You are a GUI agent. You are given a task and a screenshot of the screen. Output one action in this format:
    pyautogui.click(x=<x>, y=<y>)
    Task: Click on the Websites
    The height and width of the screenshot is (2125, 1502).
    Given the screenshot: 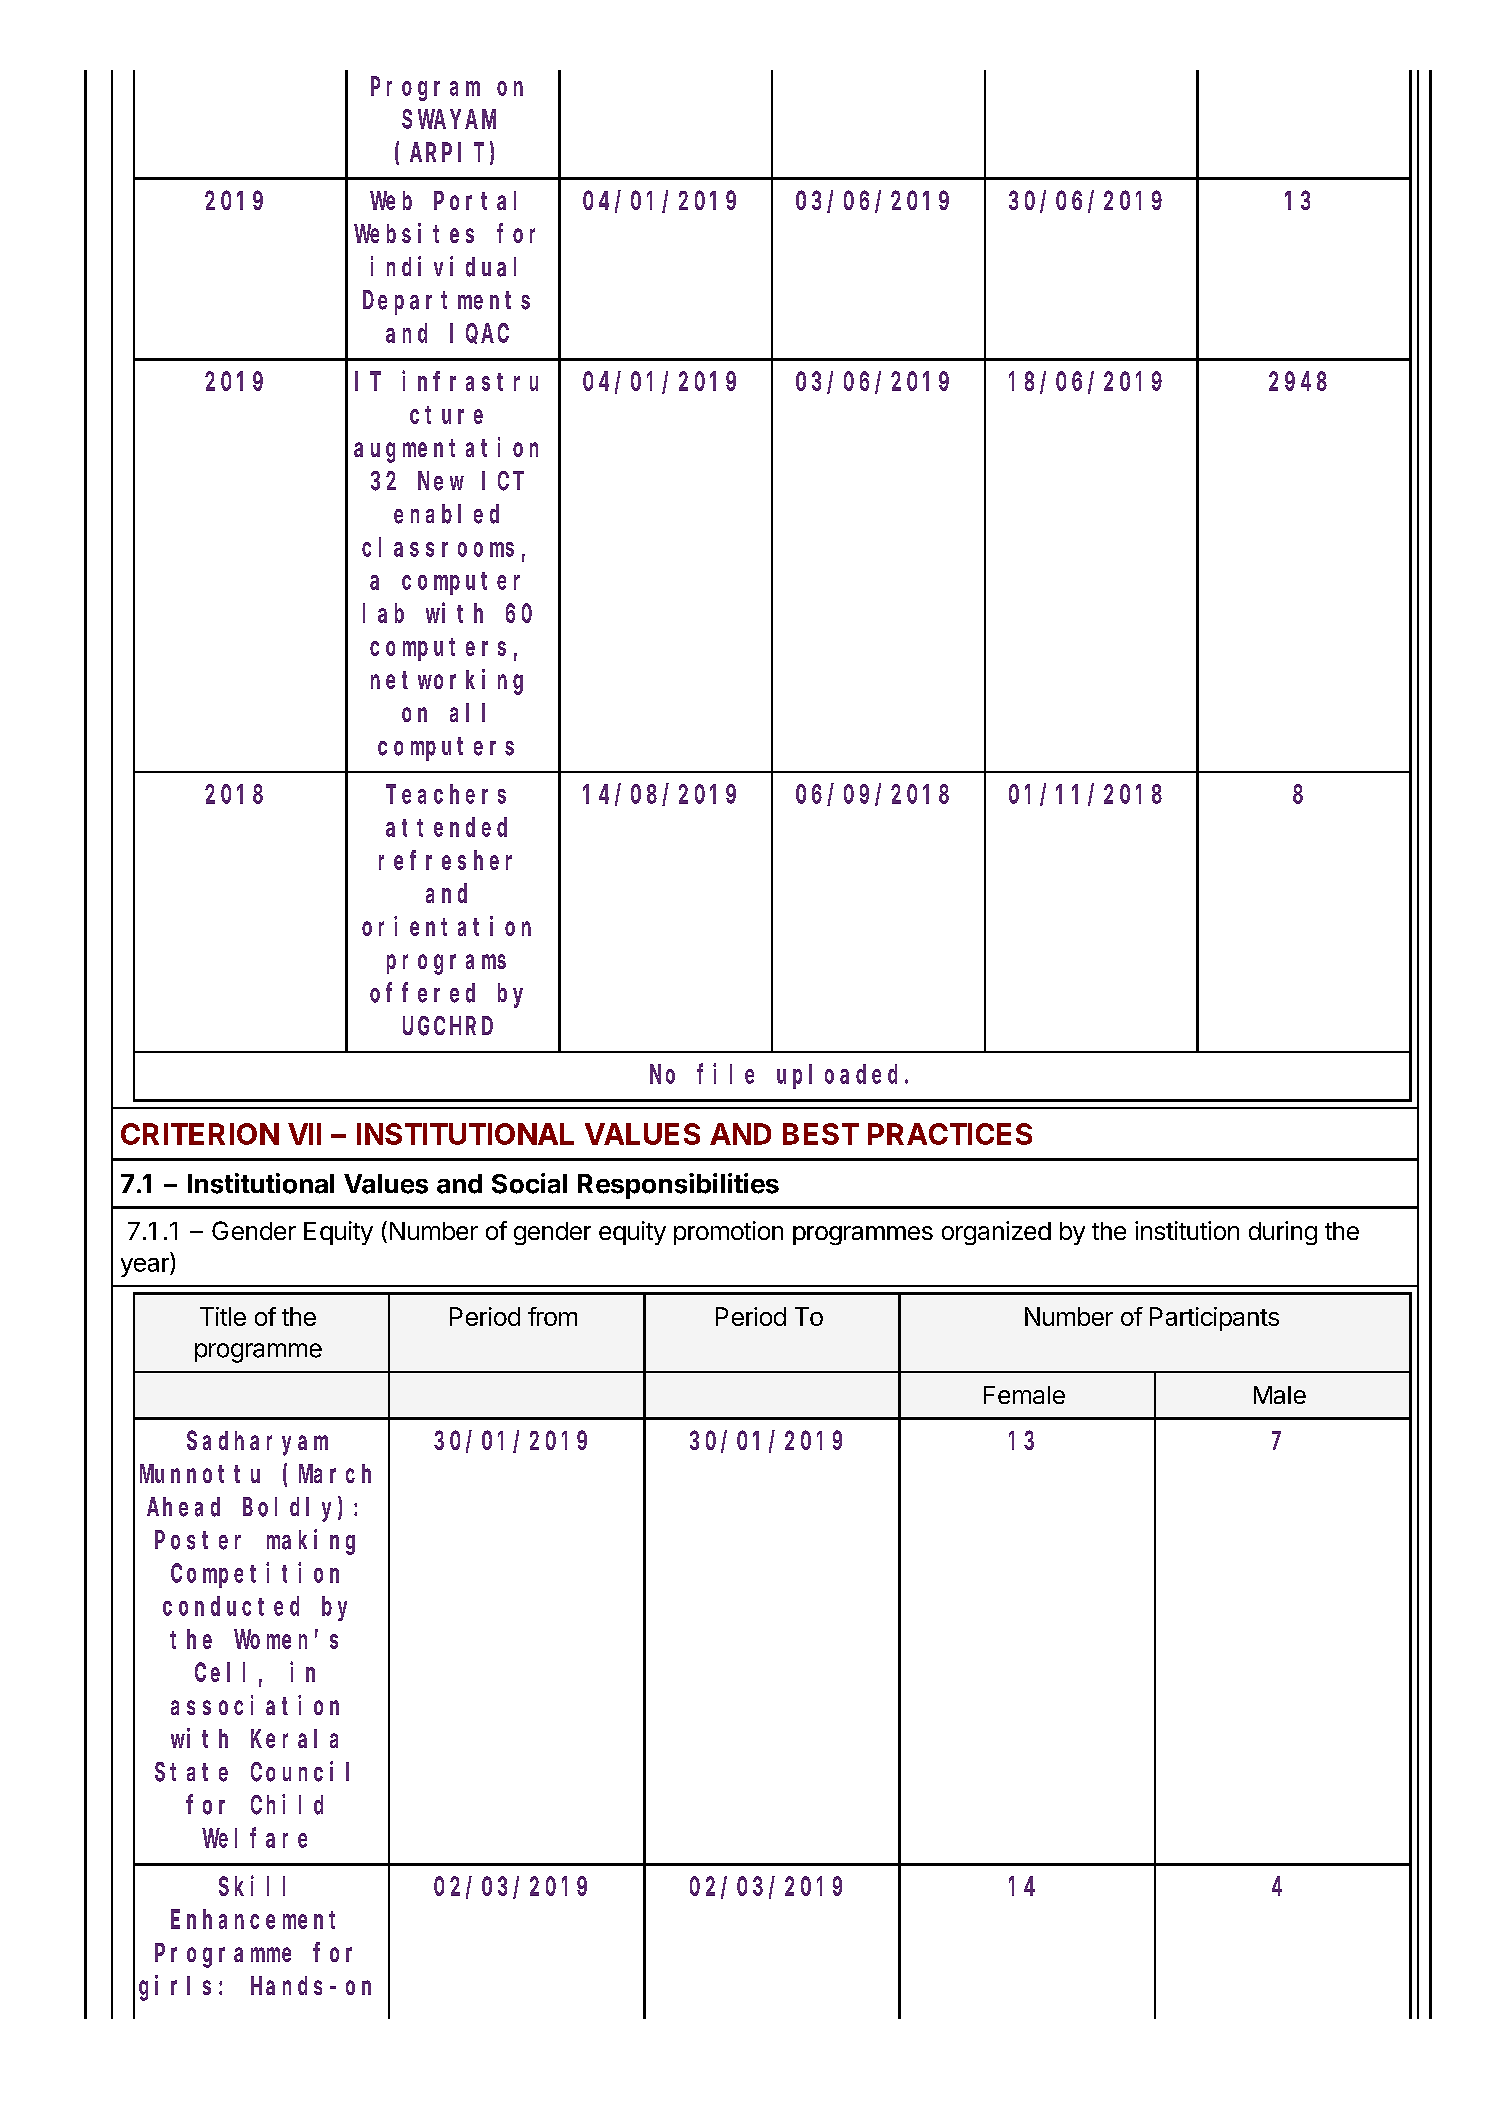 What is the action you would take?
    pyautogui.click(x=414, y=233)
